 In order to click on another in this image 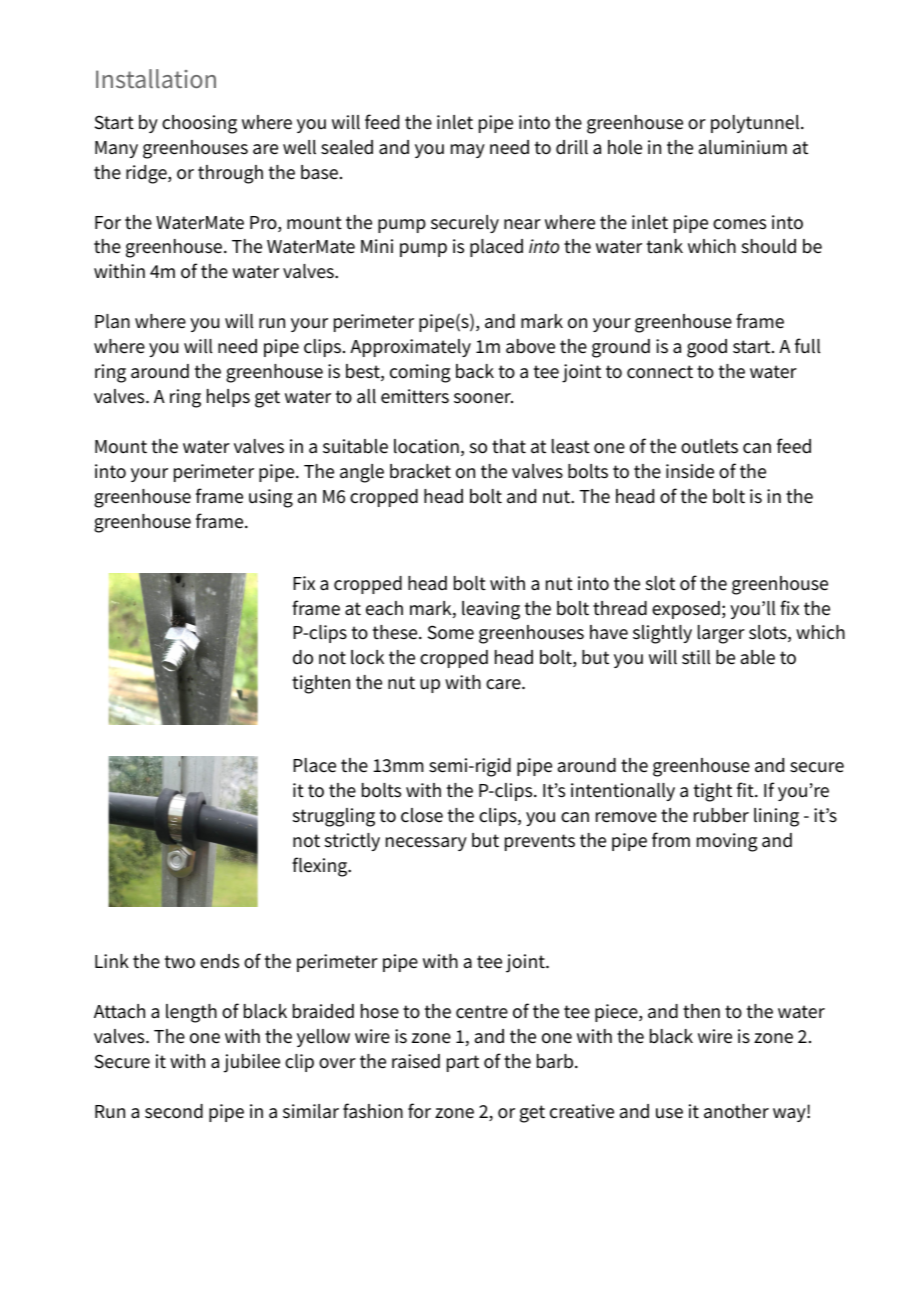, I will do `click(736, 1111)`.
